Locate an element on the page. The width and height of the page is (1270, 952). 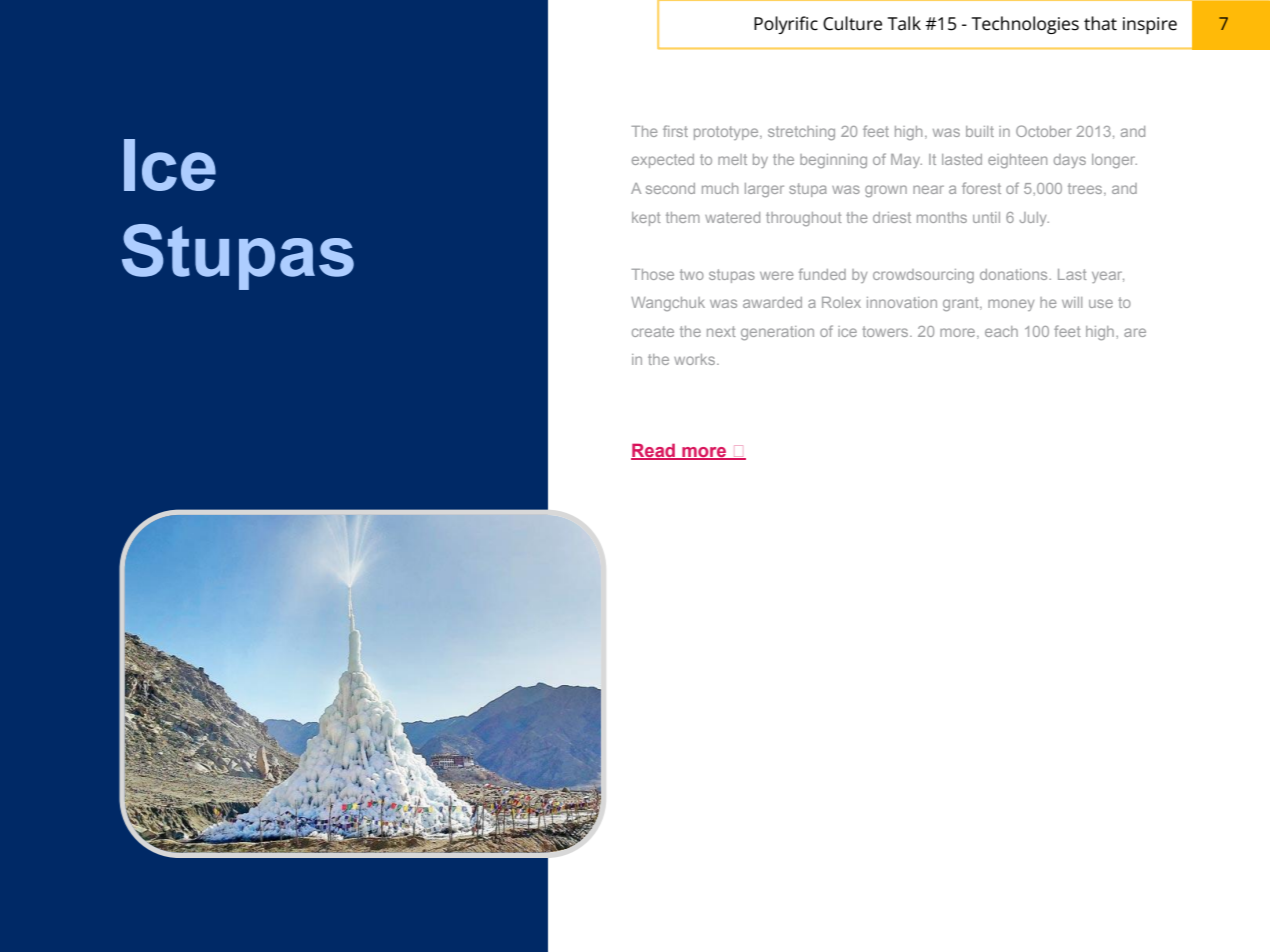
them is located at coordinates (683, 217).
